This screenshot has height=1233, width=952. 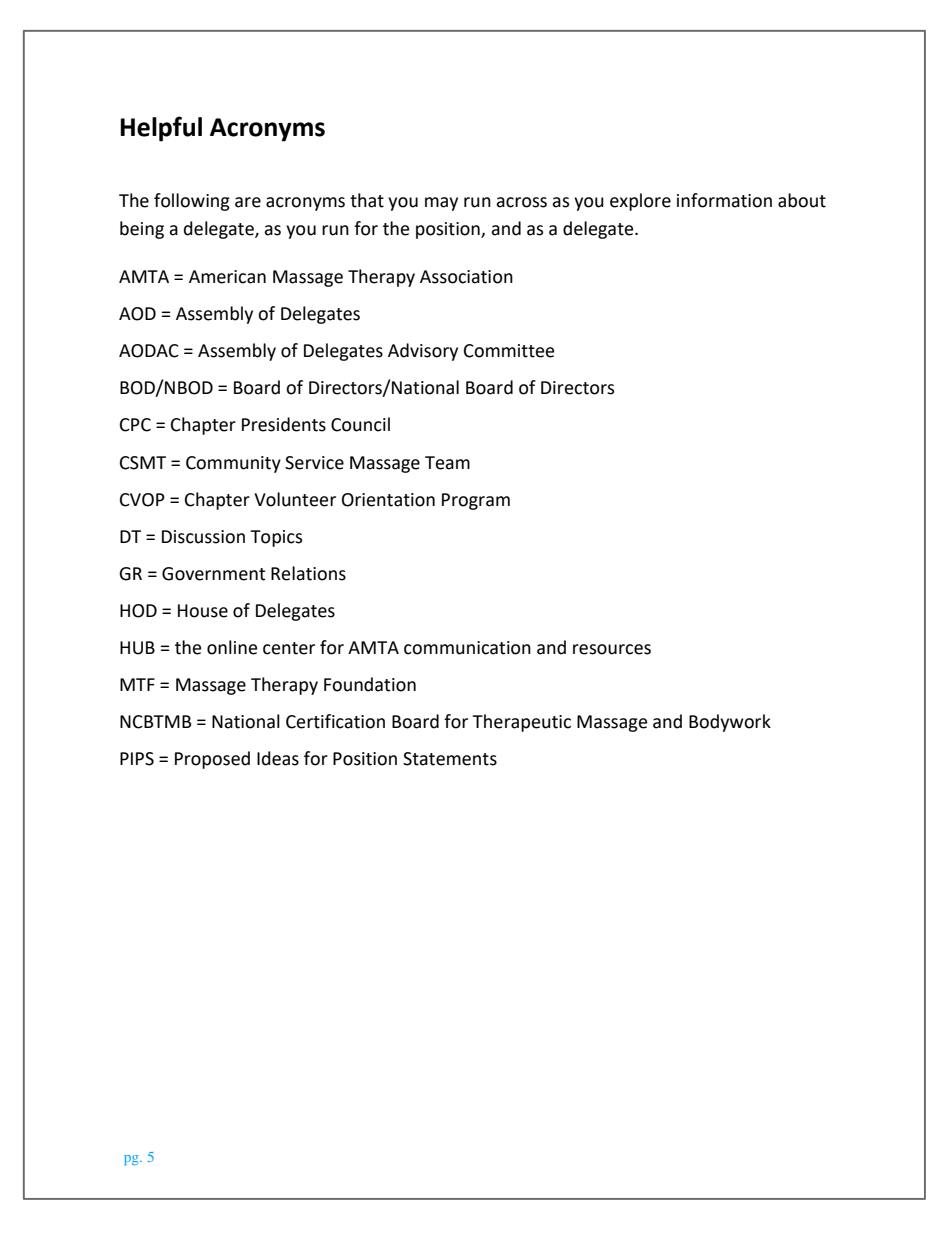 I want to click on Proposed, so click(x=212, y=760).
